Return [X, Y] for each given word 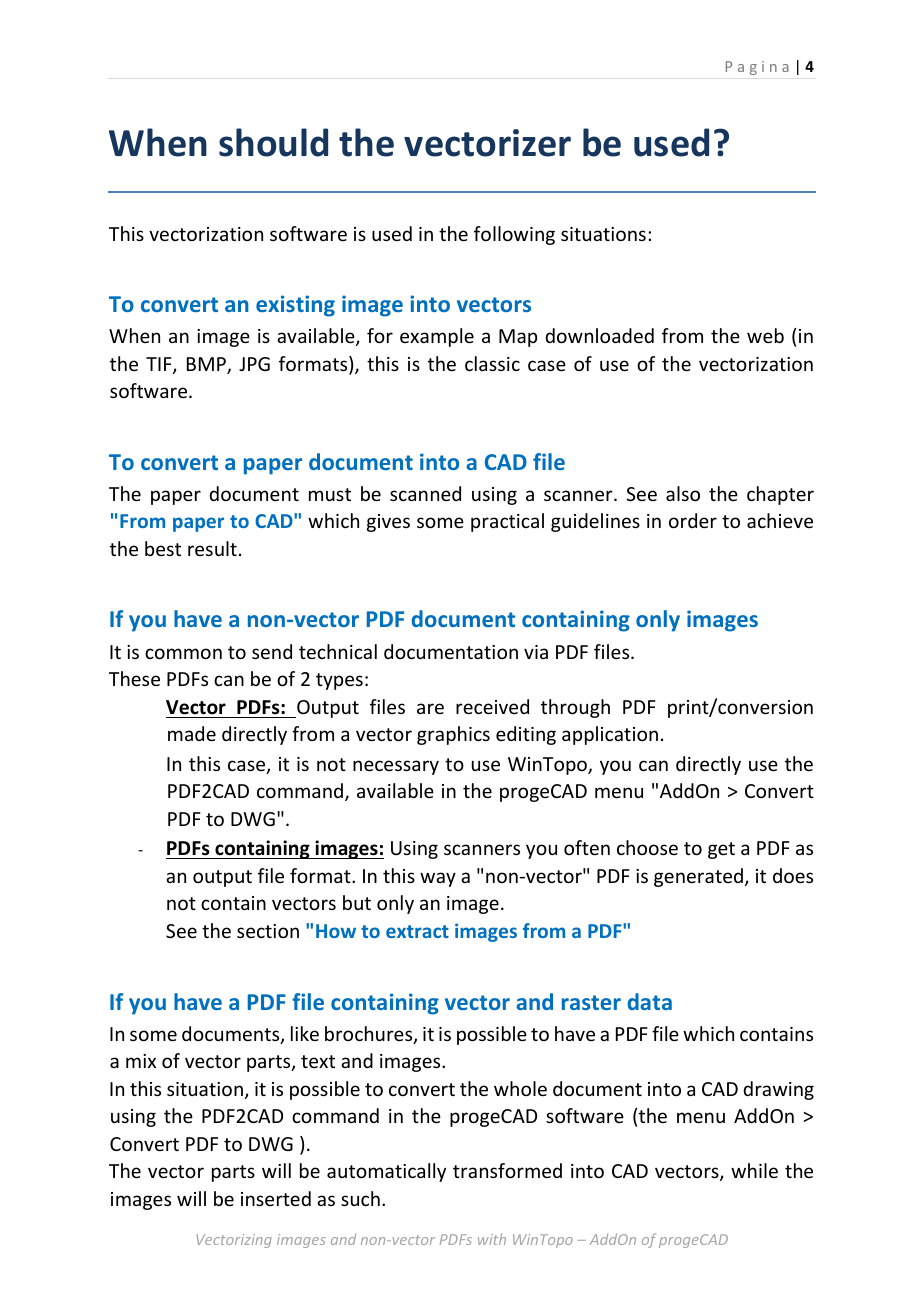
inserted [276, 1198]
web [765, 335]
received [492, 706]
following [514, 235]
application [610, 735]
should [273, 142]
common [183, 653]
